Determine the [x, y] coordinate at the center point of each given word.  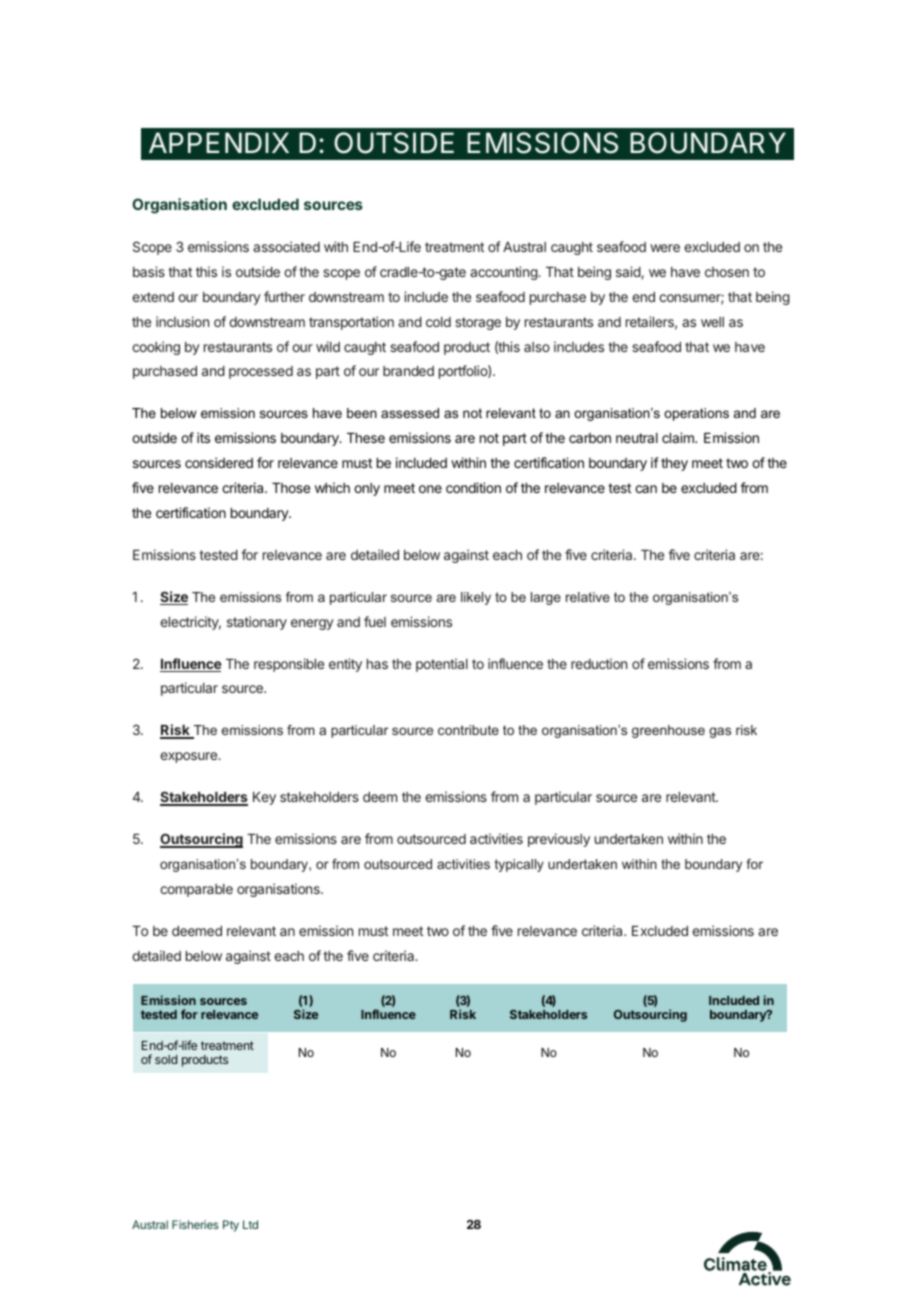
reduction [599, 663]
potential [442, 665]
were [665, 248]
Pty [231, 1226]
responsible [289, 665]
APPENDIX [219, 142]
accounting [504, 273]
